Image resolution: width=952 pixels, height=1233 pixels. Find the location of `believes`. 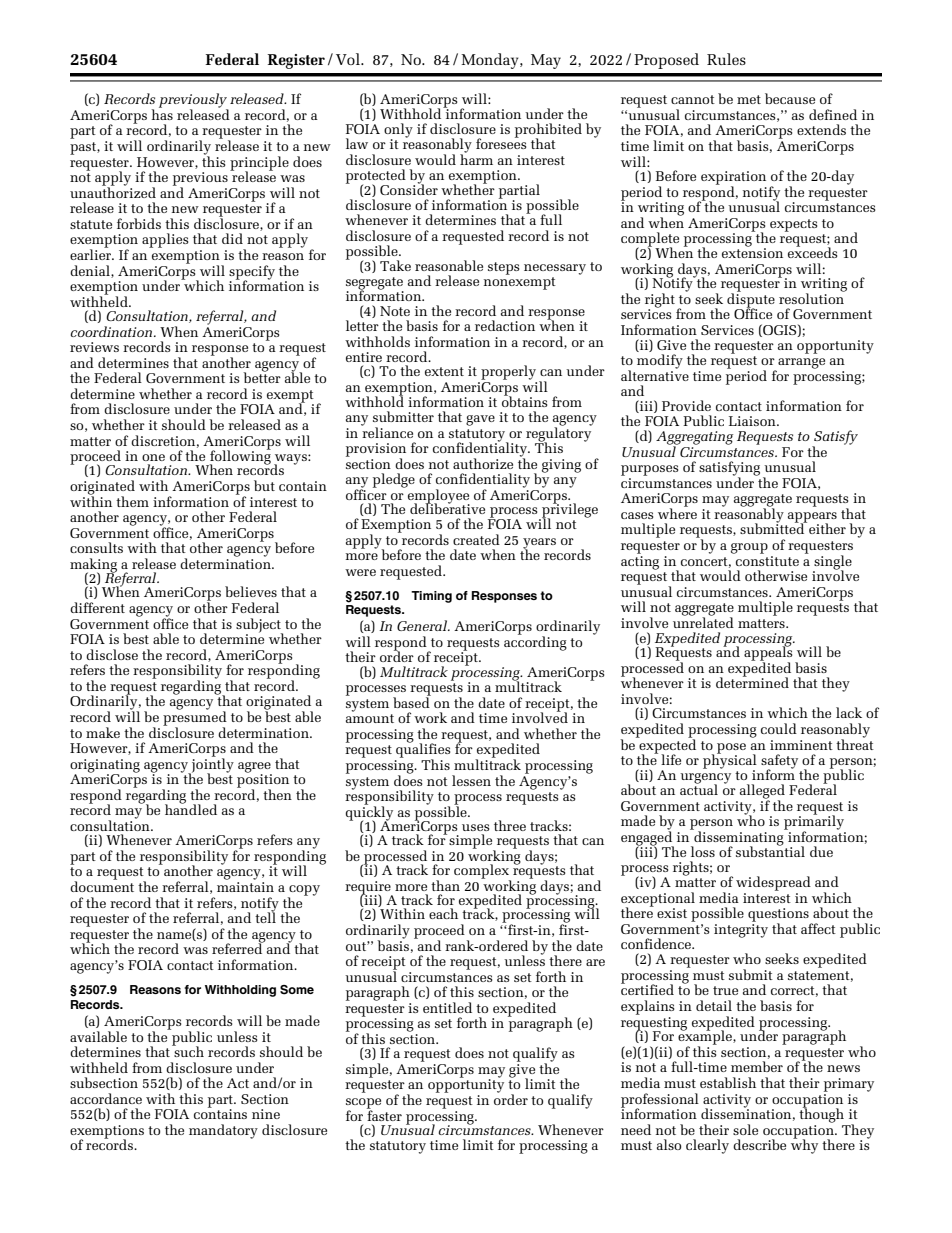

believes is located at coordinates (251, 591).
